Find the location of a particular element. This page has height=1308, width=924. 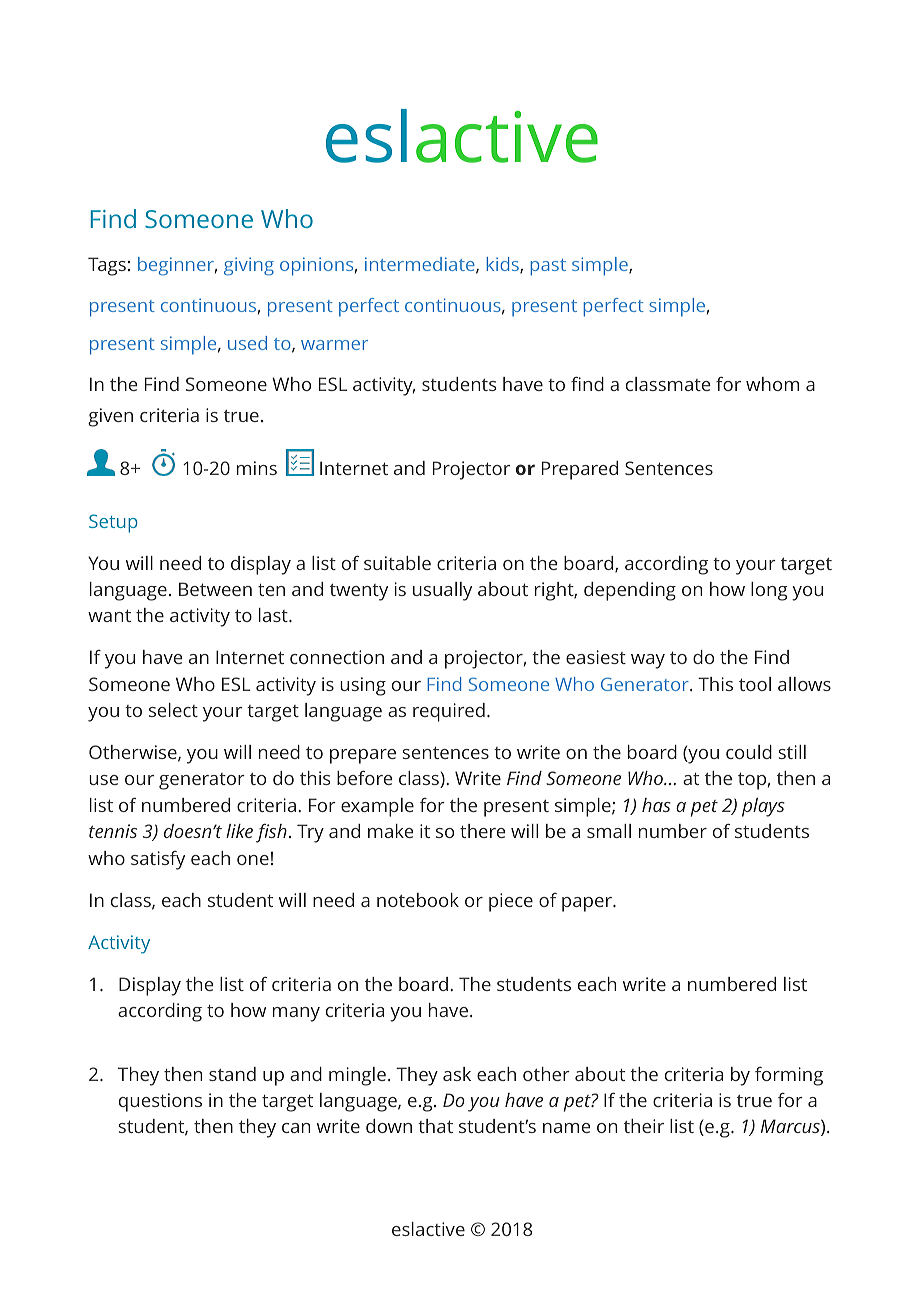

required is located at coordinates (449, 712).
